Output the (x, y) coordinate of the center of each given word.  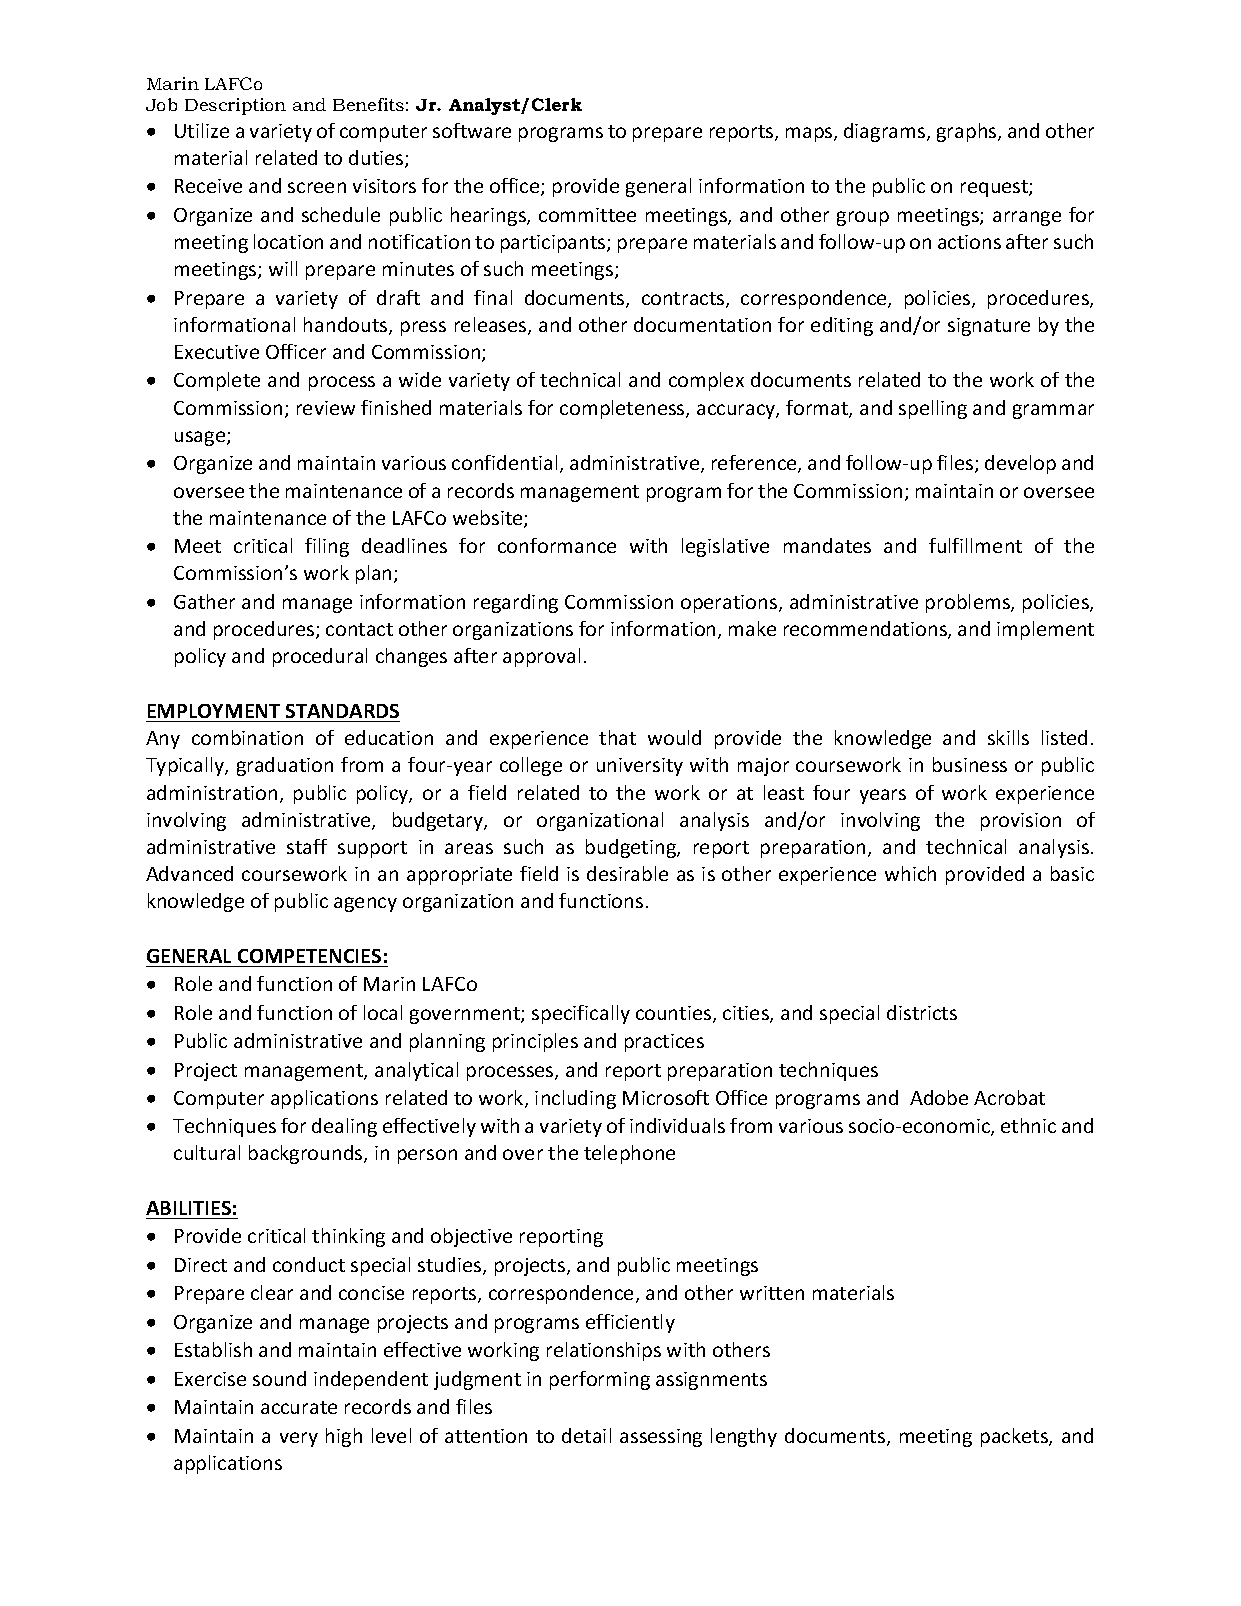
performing (600, 1380)
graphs (968, 132)
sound (279, 1378)
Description (235, 106)
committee (587, 215)
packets (1015, 1437)
